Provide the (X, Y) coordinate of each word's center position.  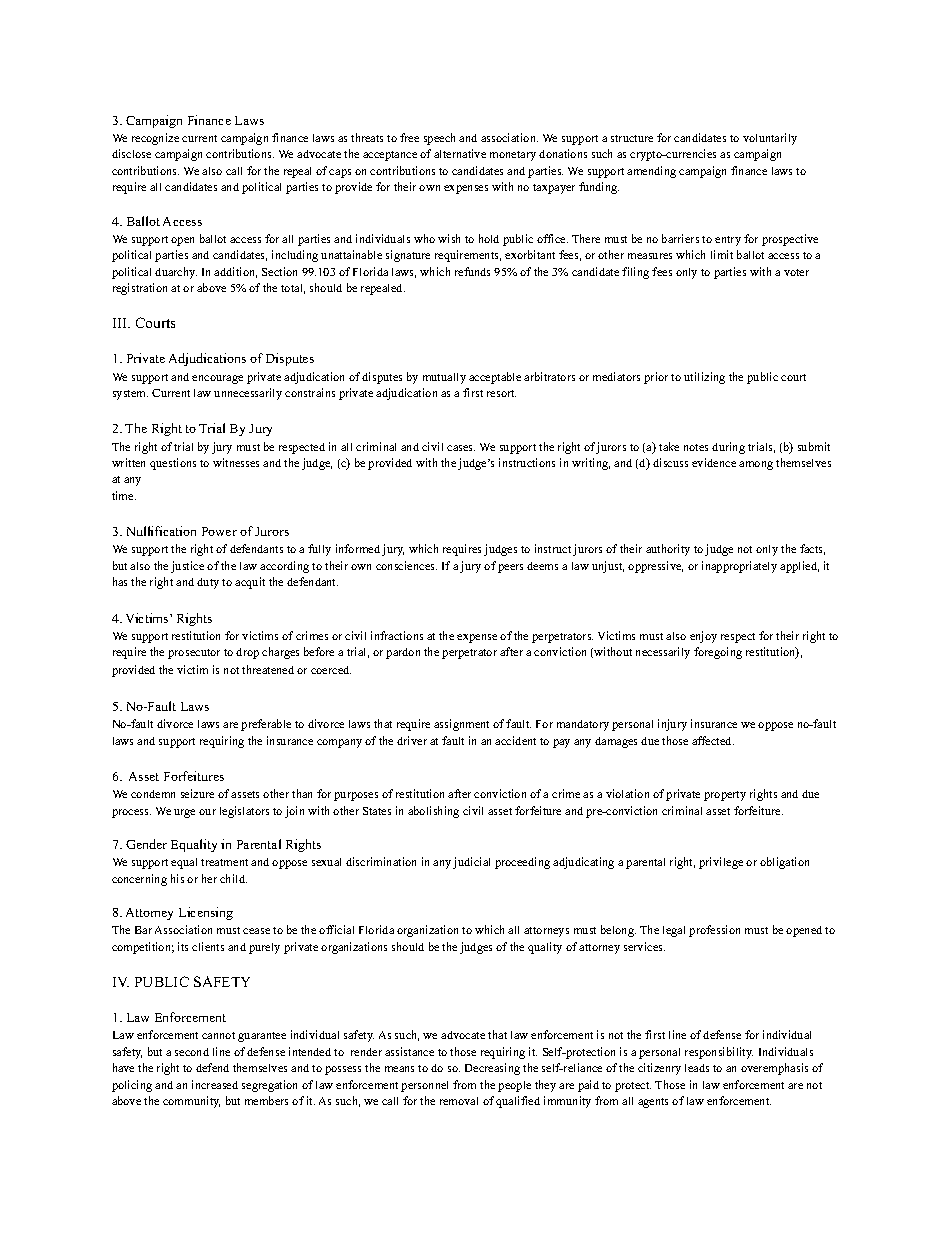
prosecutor (194, 654)
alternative (460, 153)
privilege (721, 863)
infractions (397, 635)
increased (215, 1084)
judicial (471, 863)
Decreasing (492, 1069)
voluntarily (770, 139)
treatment (224, 862)
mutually (444, 378)
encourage (217, 379)
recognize (155, 139)
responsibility (719, 1053)
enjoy (703, 637)
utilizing (704, 378)
